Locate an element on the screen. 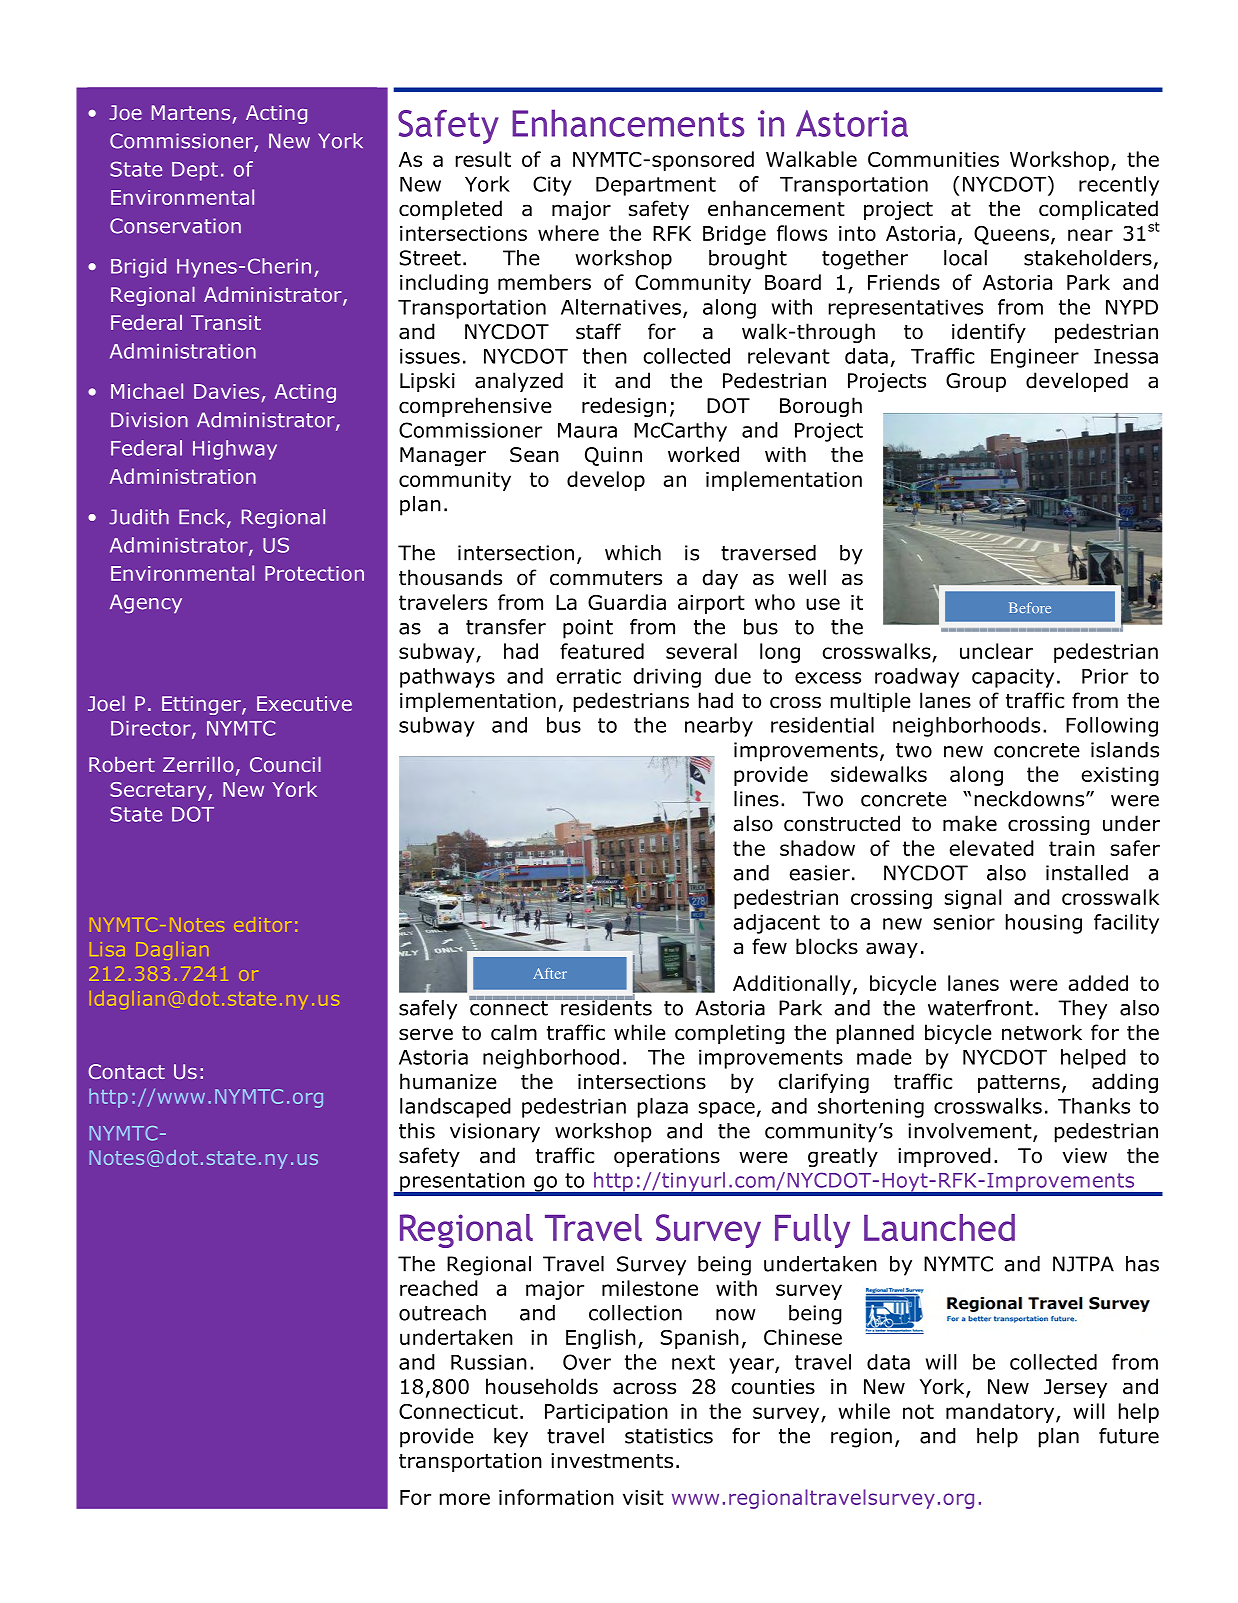 The image size is (1238, 1603). Contact is located at coordinates (126, 1071).
